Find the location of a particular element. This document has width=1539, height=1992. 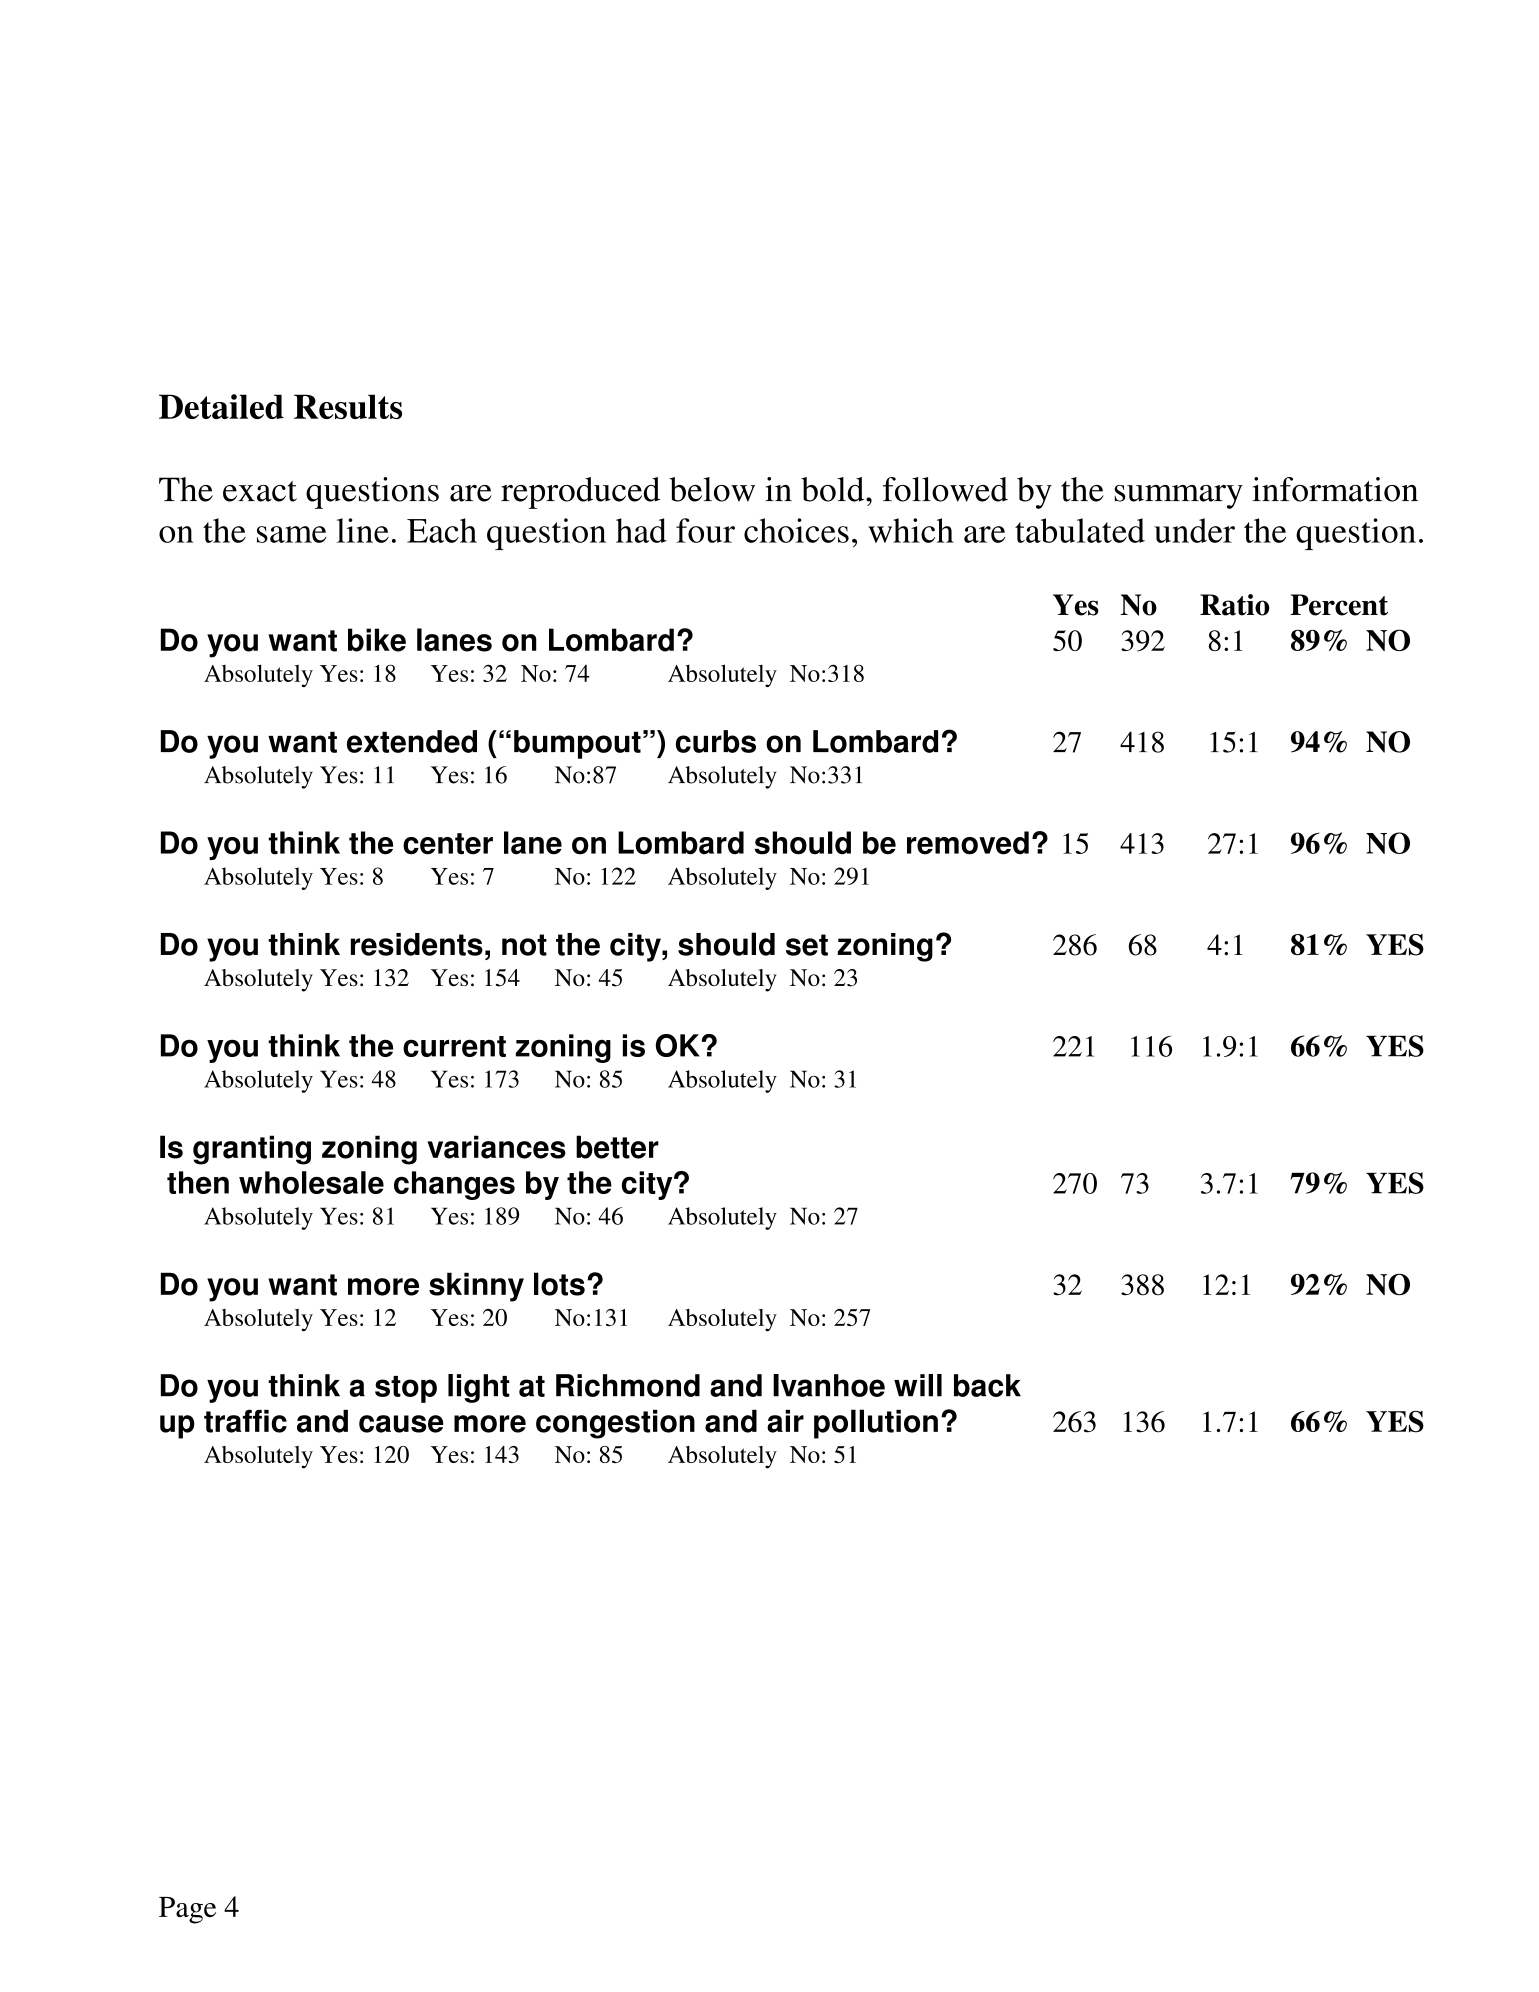

back is located at coordinates (987, 1385).
